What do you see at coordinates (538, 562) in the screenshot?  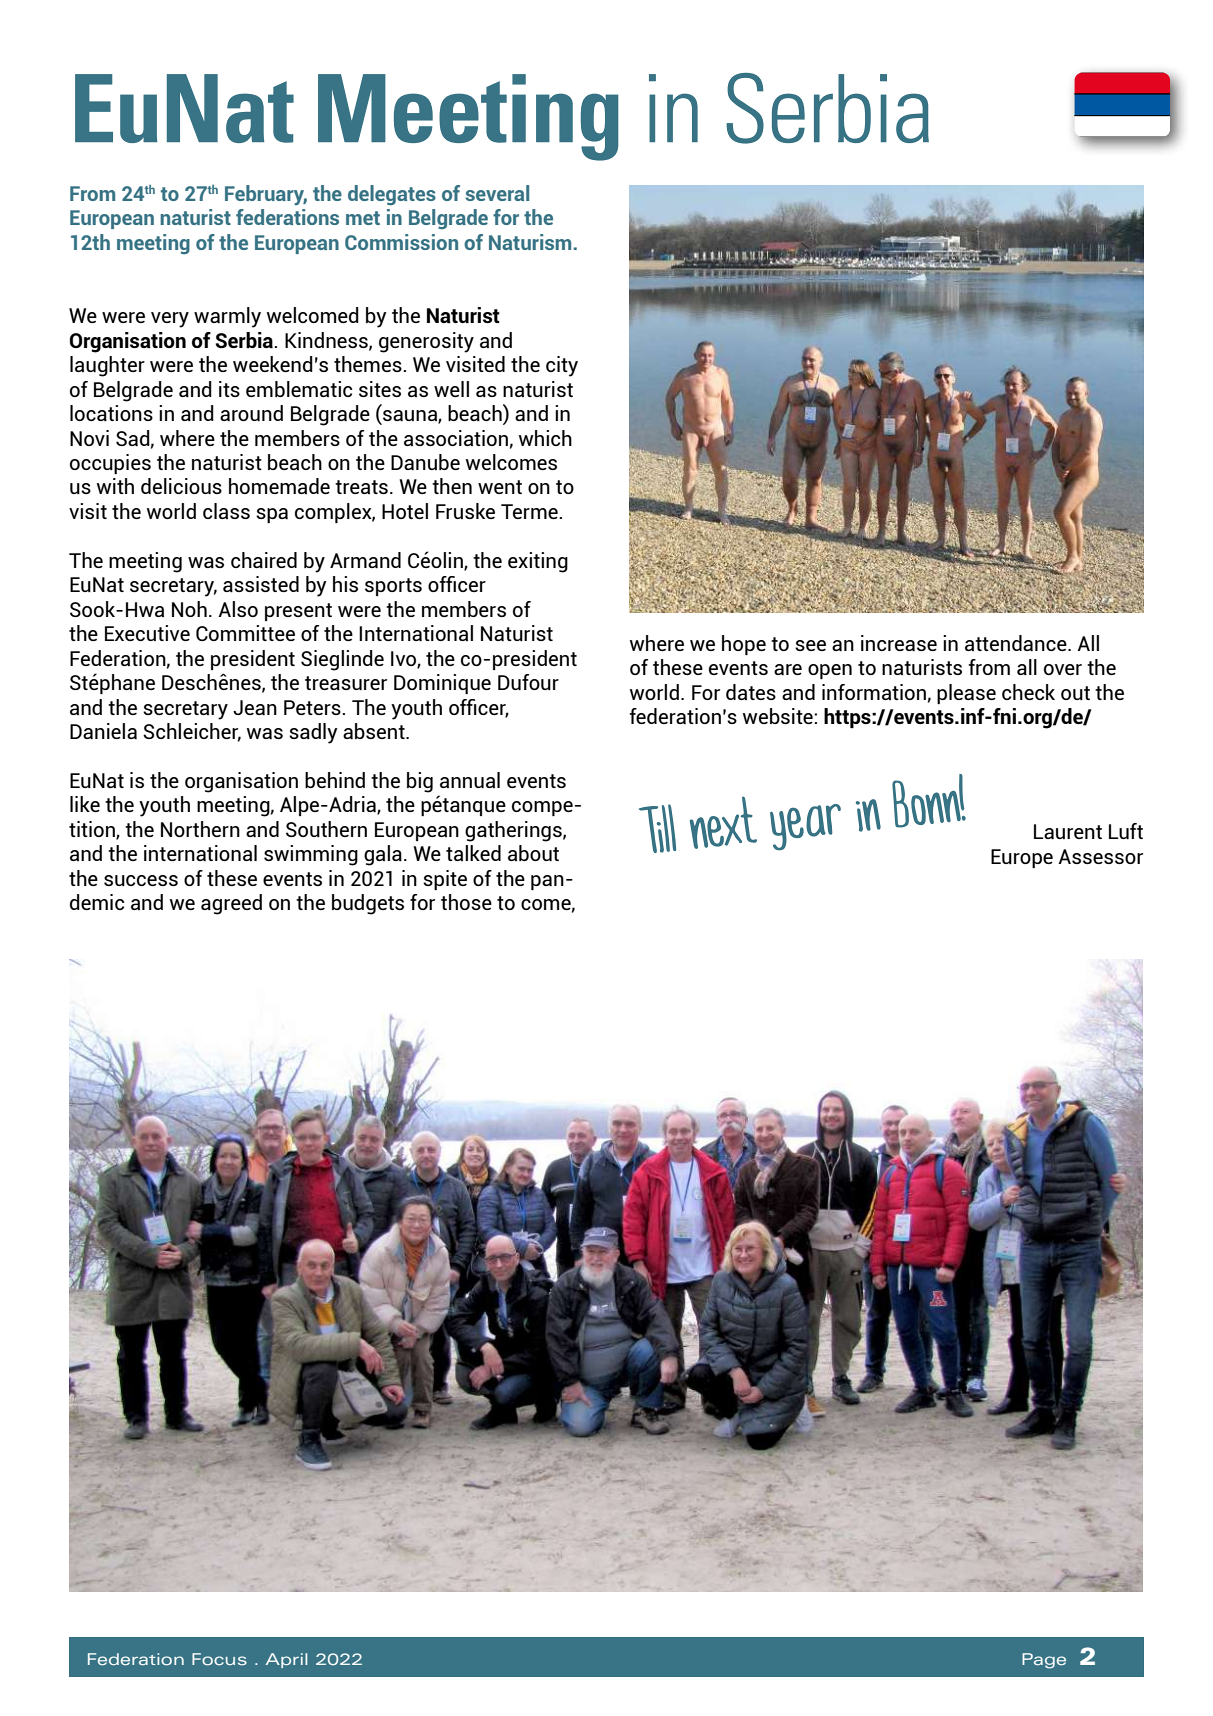 I see `exiting` at bounding box center [538, 562].
